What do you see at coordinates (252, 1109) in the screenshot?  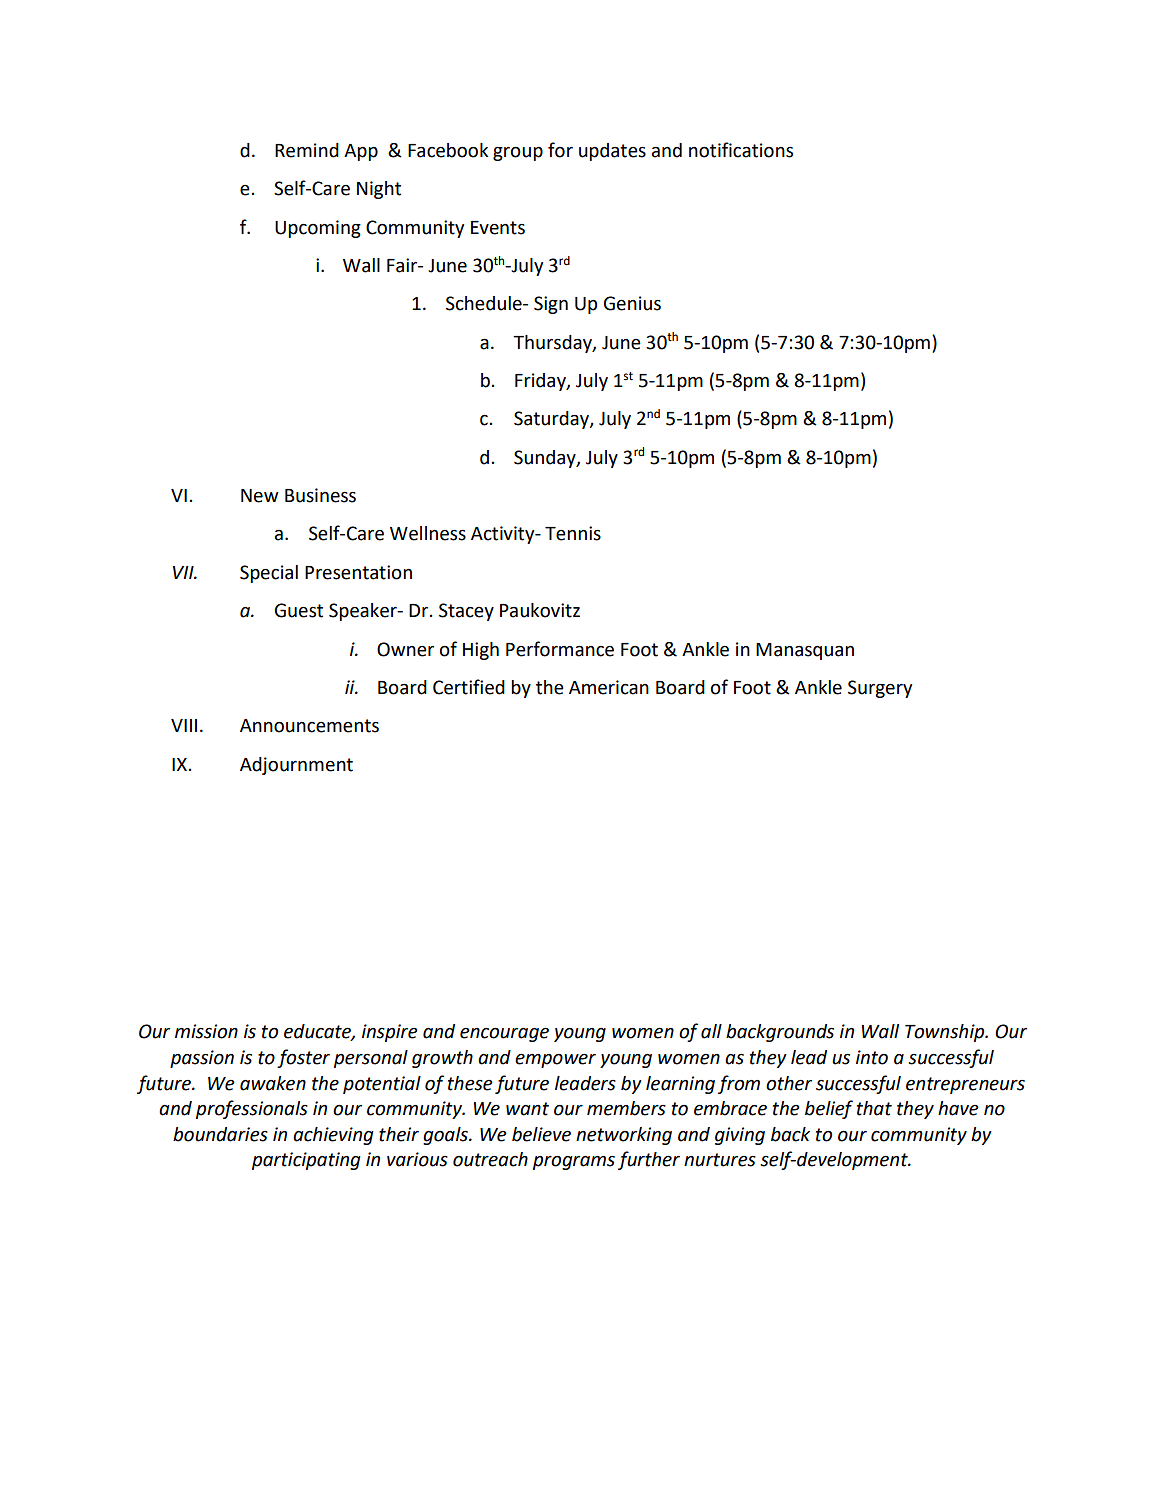 I see `professionals` at bounding box center [252, 1109].
